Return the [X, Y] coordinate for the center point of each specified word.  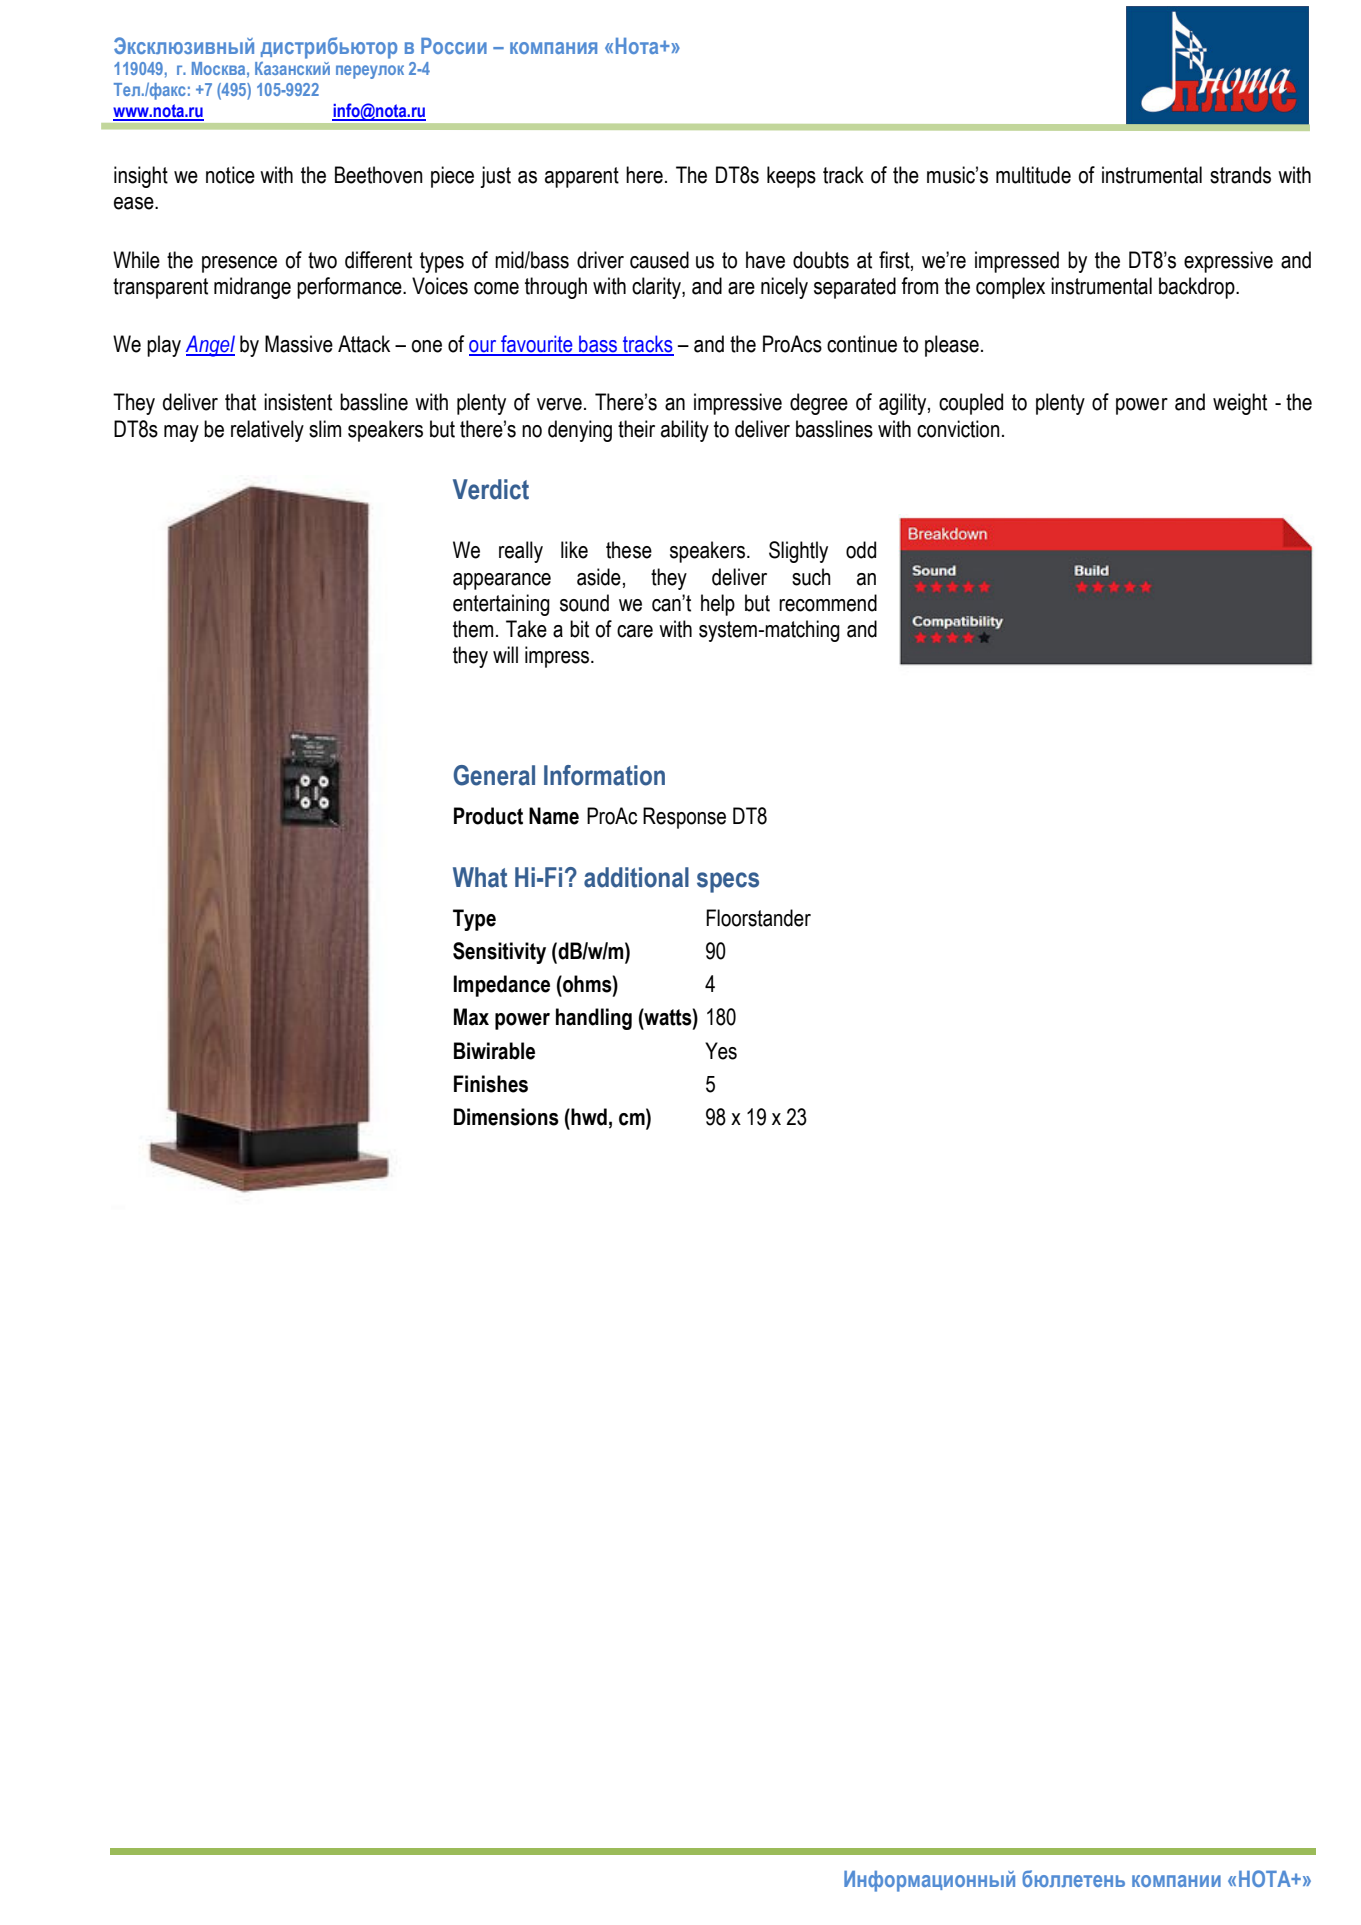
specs [728, 882]
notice [230, 175]
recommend [828, 603]
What [480, 877]
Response [684, 818]
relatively [267, 431]
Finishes [491, 1084]
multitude [1033, 175]
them [473, 629]
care [635, 631]
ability [685, 431]
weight [1240, 404]
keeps [791, 177]
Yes [721, 1051]
